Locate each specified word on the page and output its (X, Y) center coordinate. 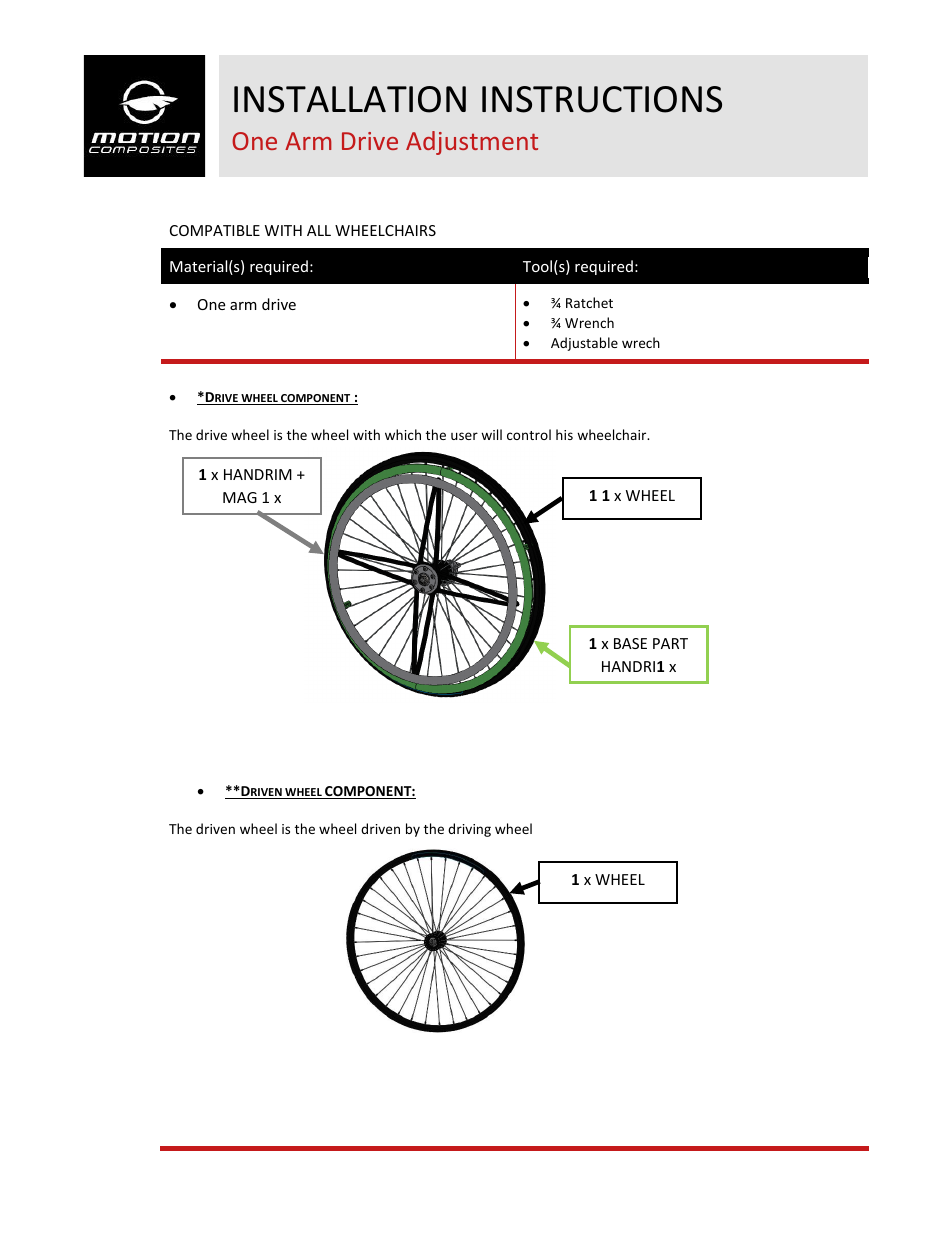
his (564, 434)
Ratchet (589, 302)
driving (469, 830)
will (491, 434)
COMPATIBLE (215, 230)
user (464, 436)
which (403, 434)
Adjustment (472, 143)
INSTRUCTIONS (602, 99)
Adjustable (584, 344)
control (529, 434)
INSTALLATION (350, 99)
